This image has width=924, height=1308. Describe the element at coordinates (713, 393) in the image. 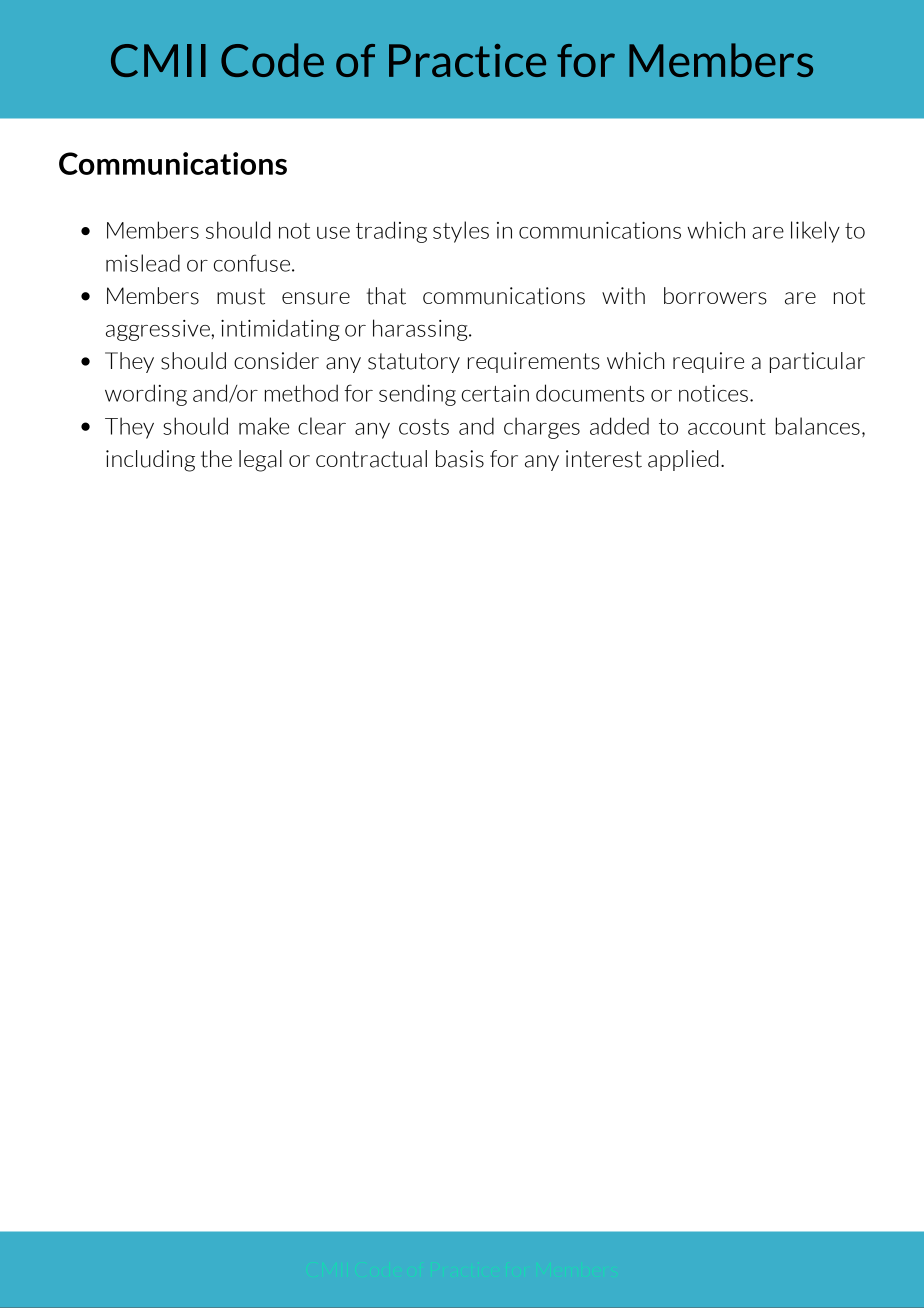

I see `notices` at that location.
